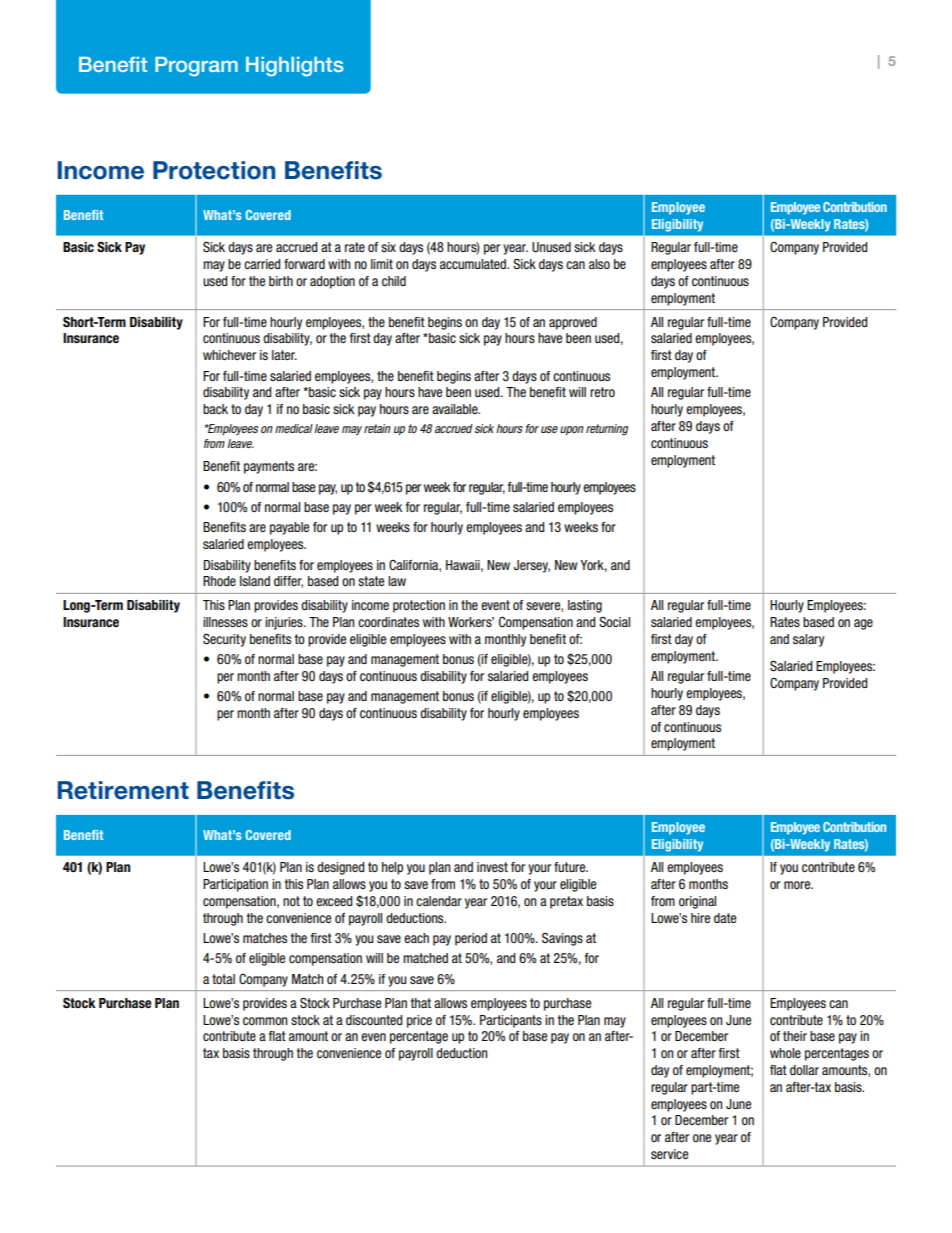 This image has height=1233, width=952. I want to click on common, so click(265, 1021).
